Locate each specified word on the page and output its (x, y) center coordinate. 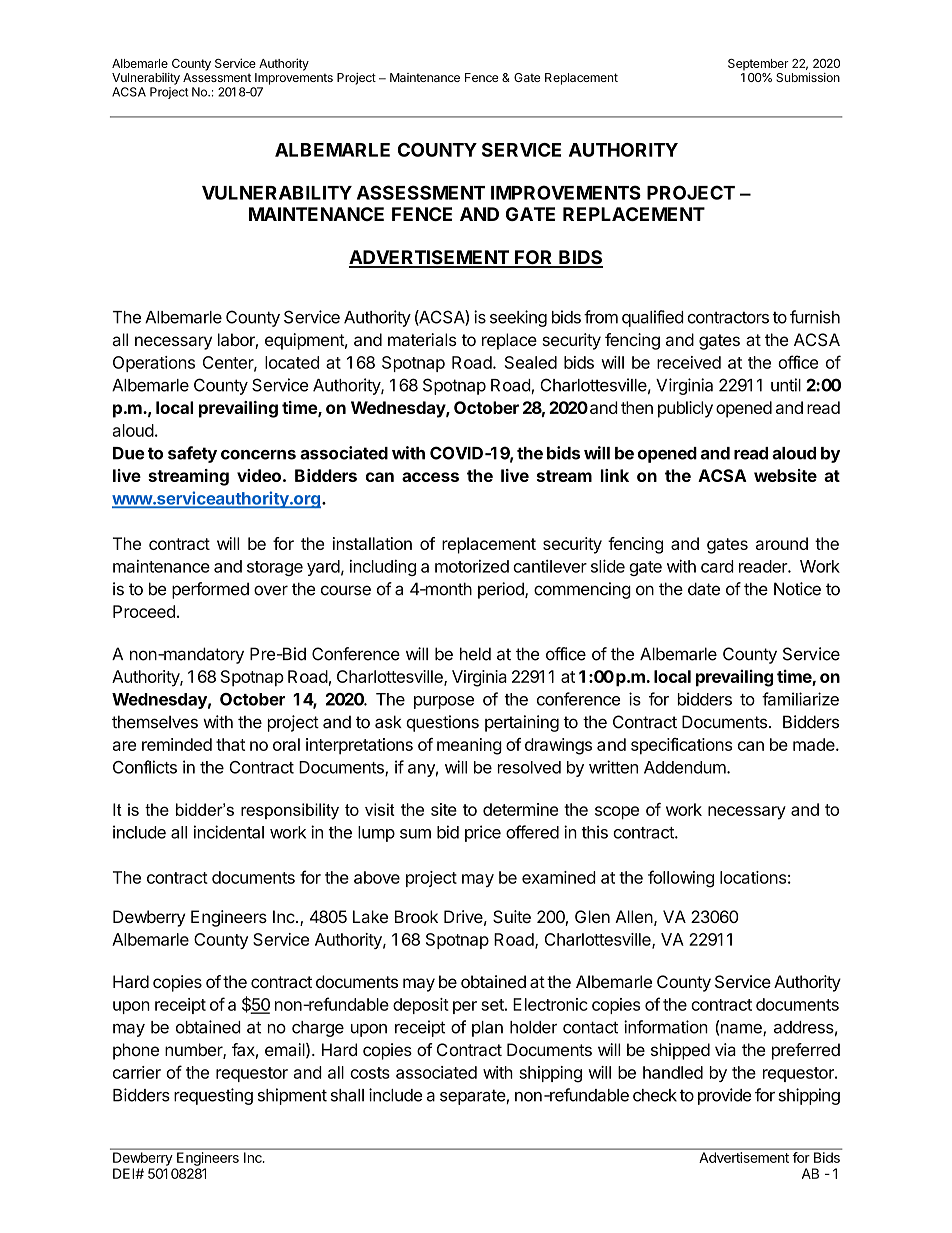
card (717, 566)
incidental (229, 832)
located (292, 362)
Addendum (686, 767)
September (758, 65)
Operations (154, 364)
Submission (808, 77)
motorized (472, 566)
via (725, 1049)
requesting (213, 1096)
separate (473, 1097)
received (689, 362)
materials (422, 339)
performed (210, 590)
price (483, 833)
